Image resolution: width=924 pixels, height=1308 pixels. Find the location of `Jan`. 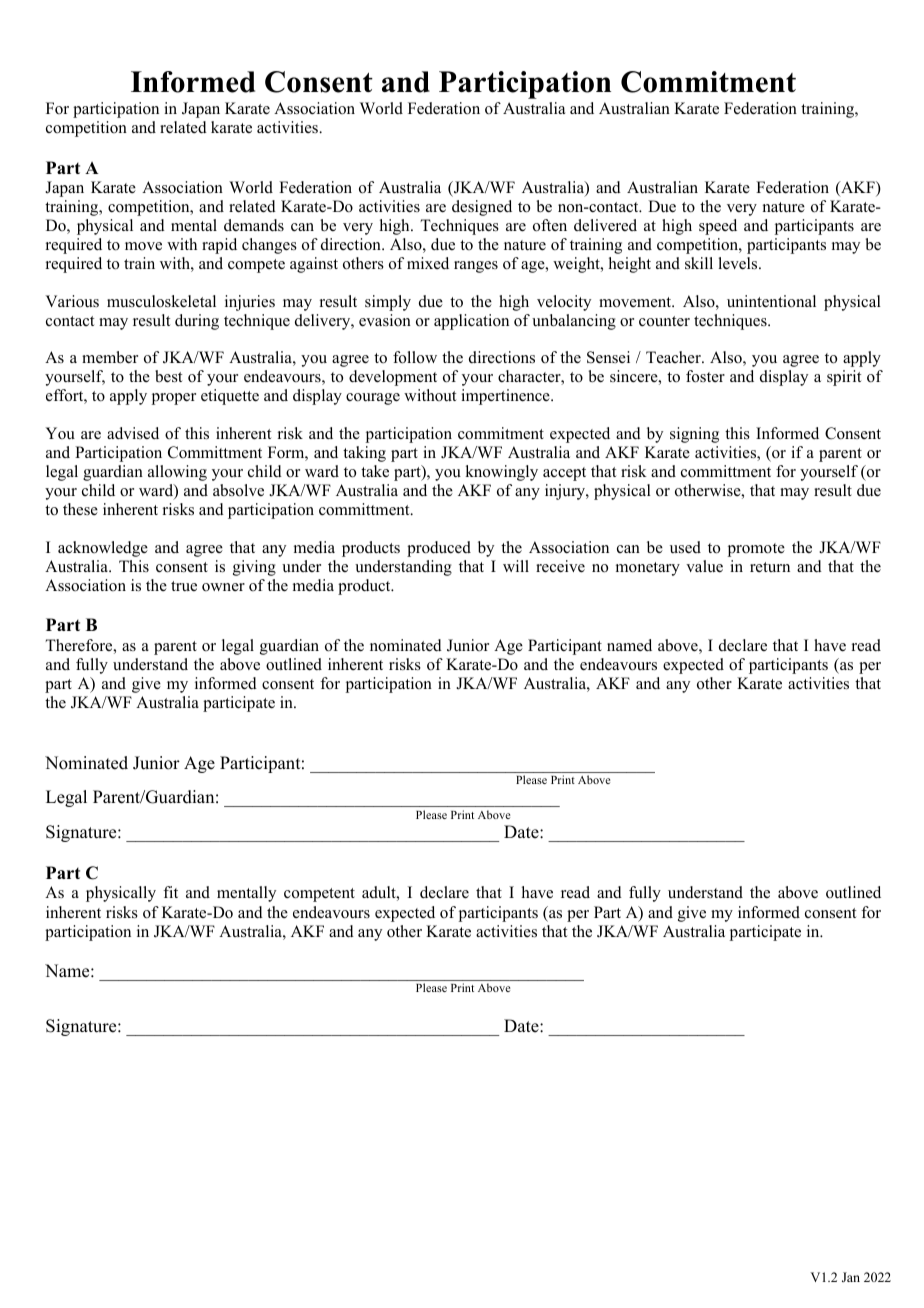

Jan is located at coordinates (851, 1277).
